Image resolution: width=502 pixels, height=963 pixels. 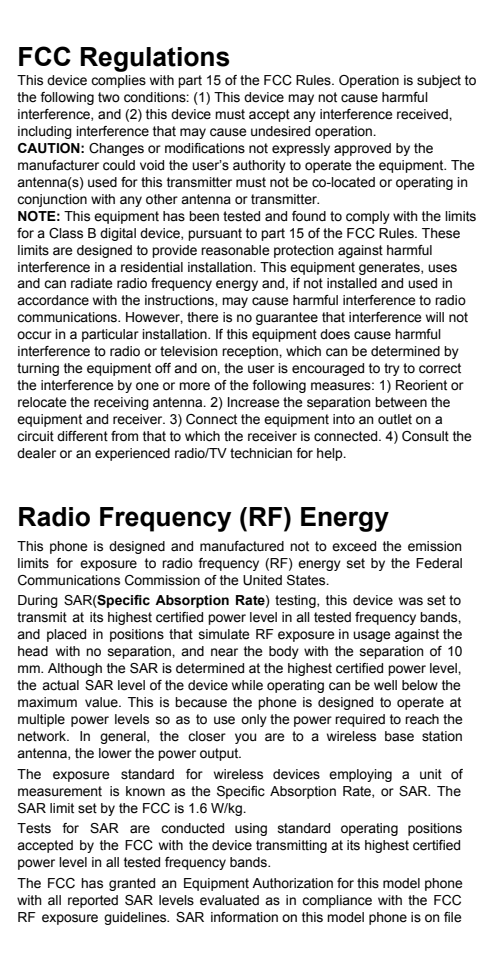 I want to click on Consult, so click(x=425, y=436).
